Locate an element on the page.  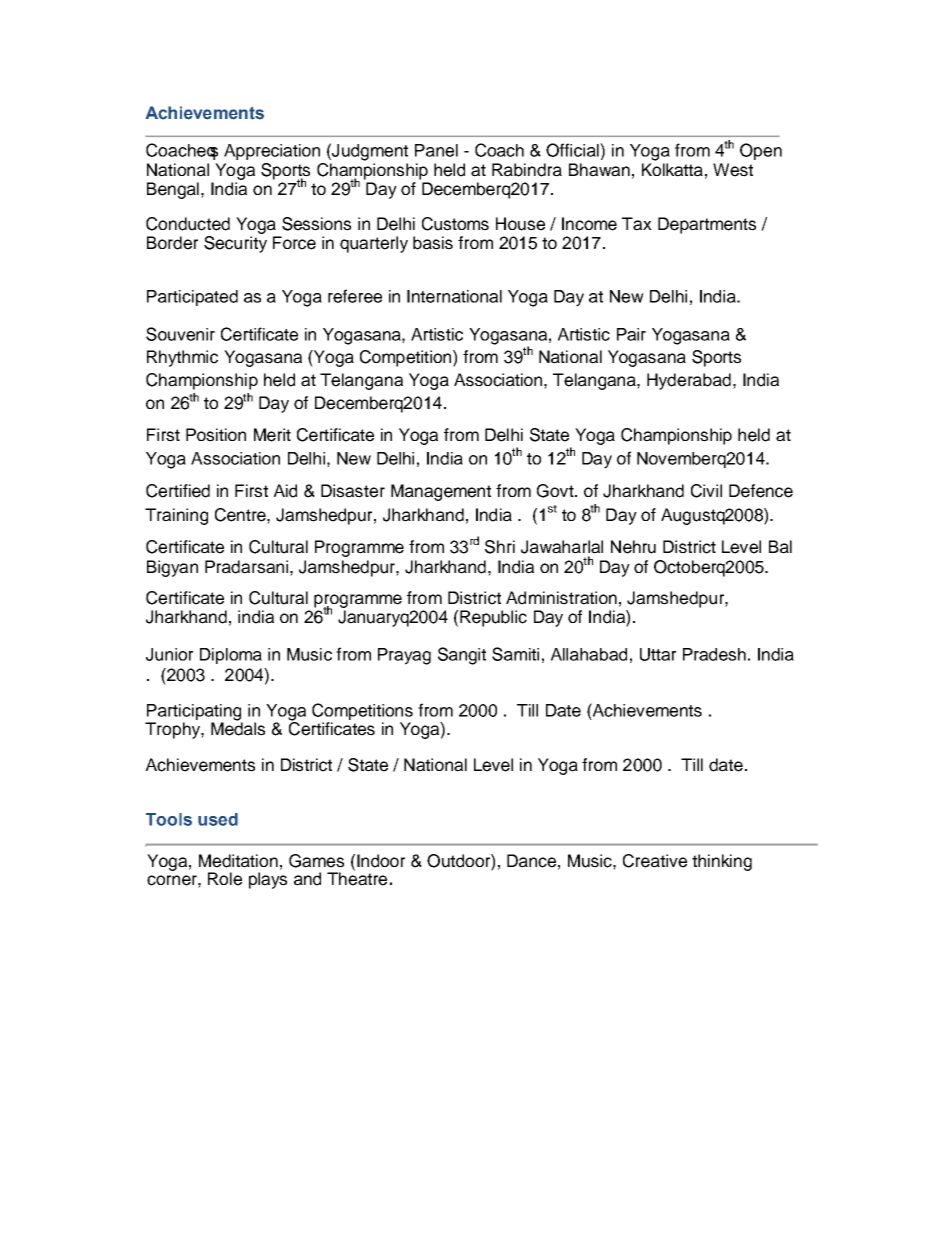
Civil is located at coordinates (706, 491).
